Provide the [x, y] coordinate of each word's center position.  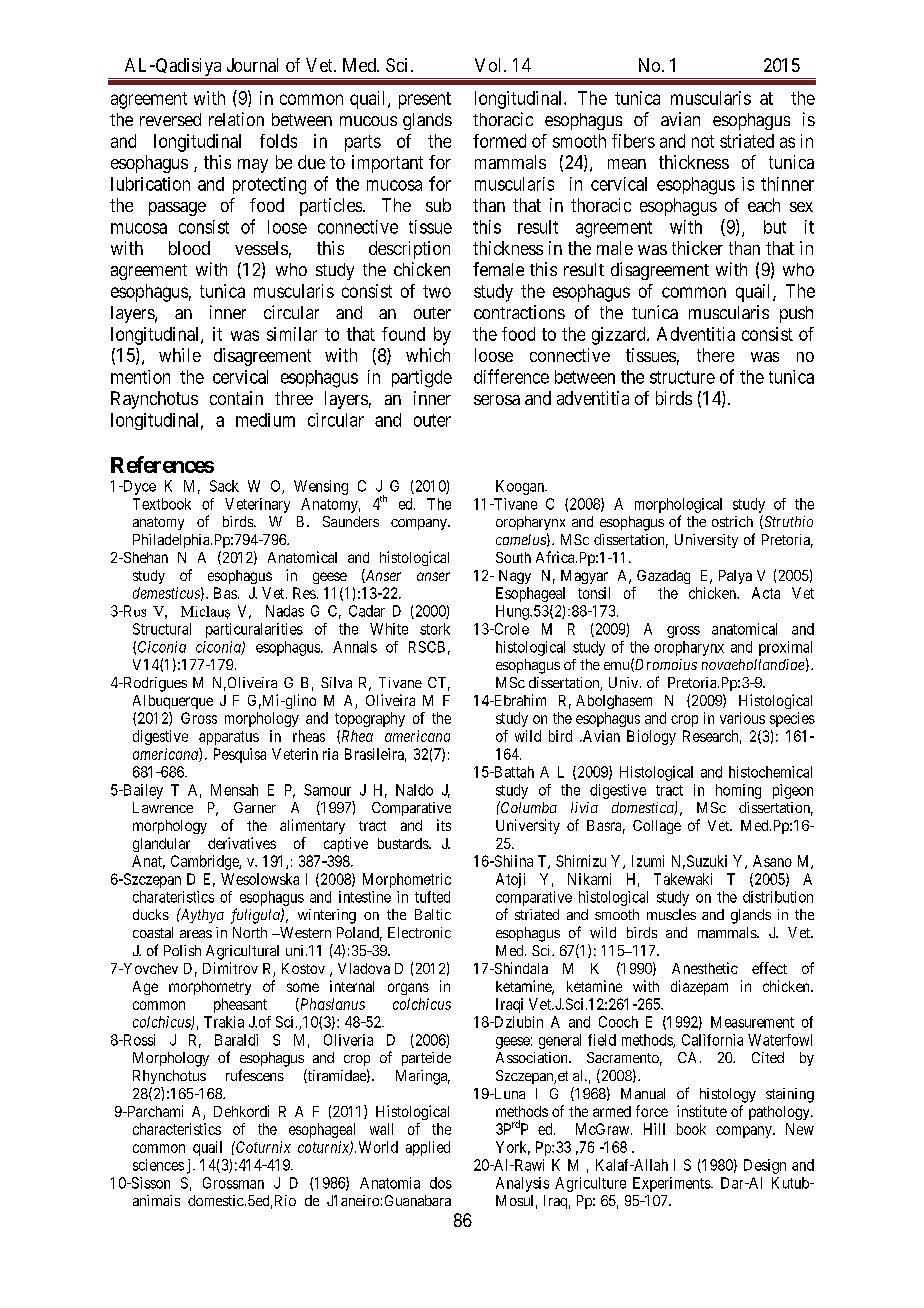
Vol [490, 65]
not [703, 141]
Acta [766, 593]
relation [236, 119]
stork [435, 629]
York [513, 1148]
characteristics [177, 1129]
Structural [162, 629]
